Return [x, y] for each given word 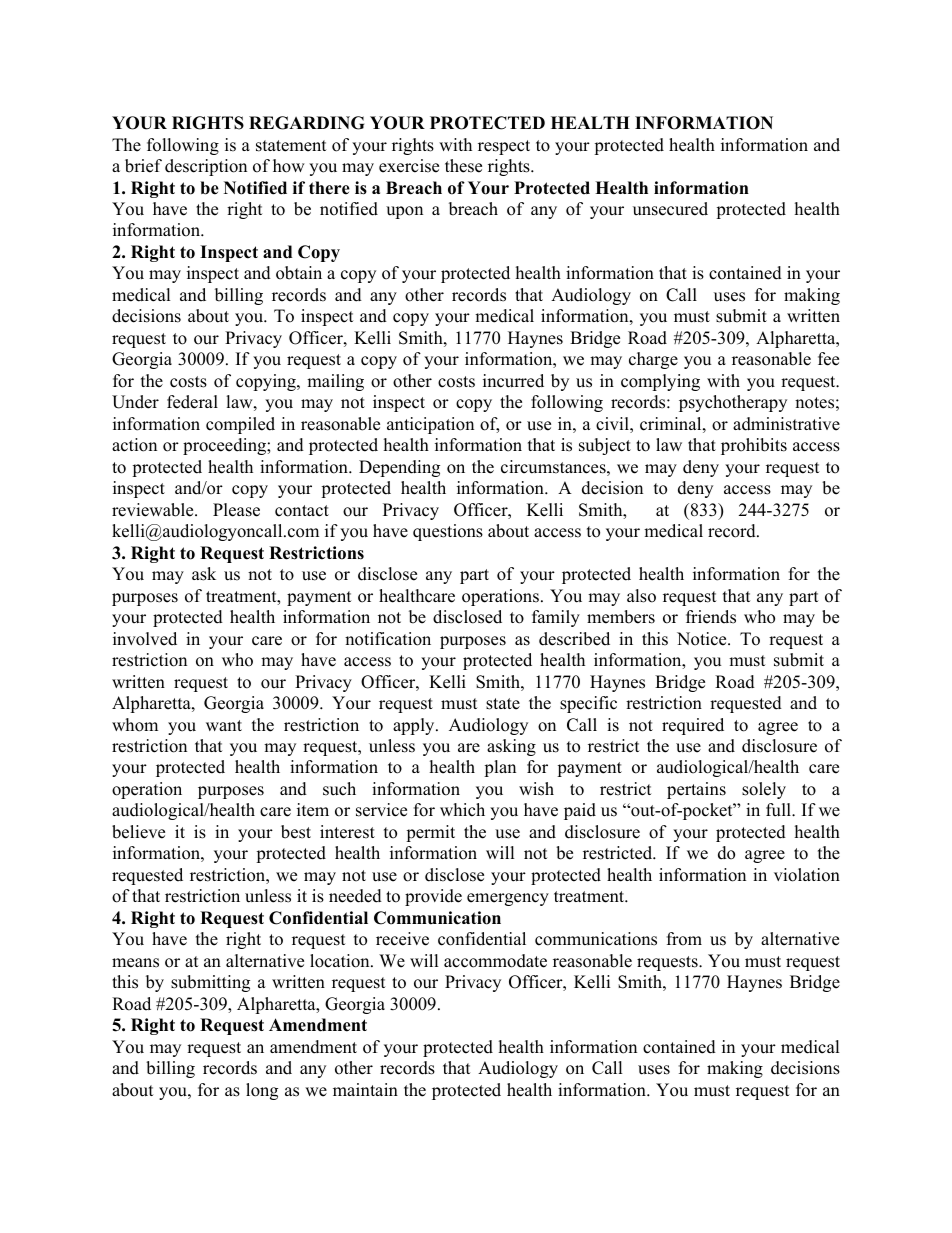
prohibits [754, 446]
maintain [365, 1089]
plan [500, 768]
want [224, 725]
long [262, 1091]
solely [764, 790]
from [684, 939]
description [206, 167]
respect [504, 147]
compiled [240, 425]
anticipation [430, 425]
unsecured [670, 209]
